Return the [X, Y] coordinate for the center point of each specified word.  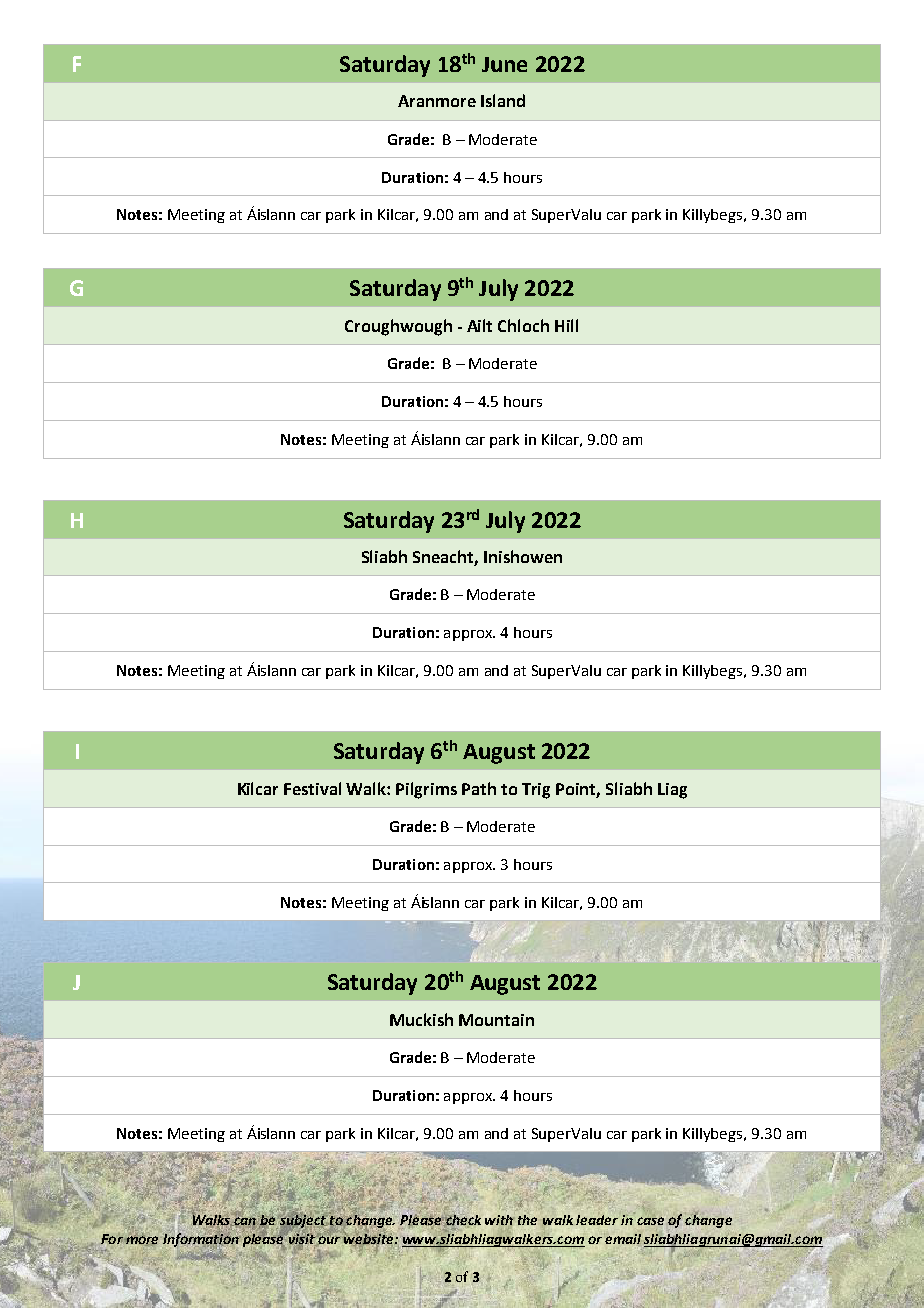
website [369, 1238]
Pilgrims [426, 790]
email [623, 1239]
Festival [312, 788]
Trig [536, 791]
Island [503, 100]
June [504, 64]
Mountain [496, 1020]
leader [597, 1220]
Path [479, 788]
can [245, 1221]
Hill [566, 325]
